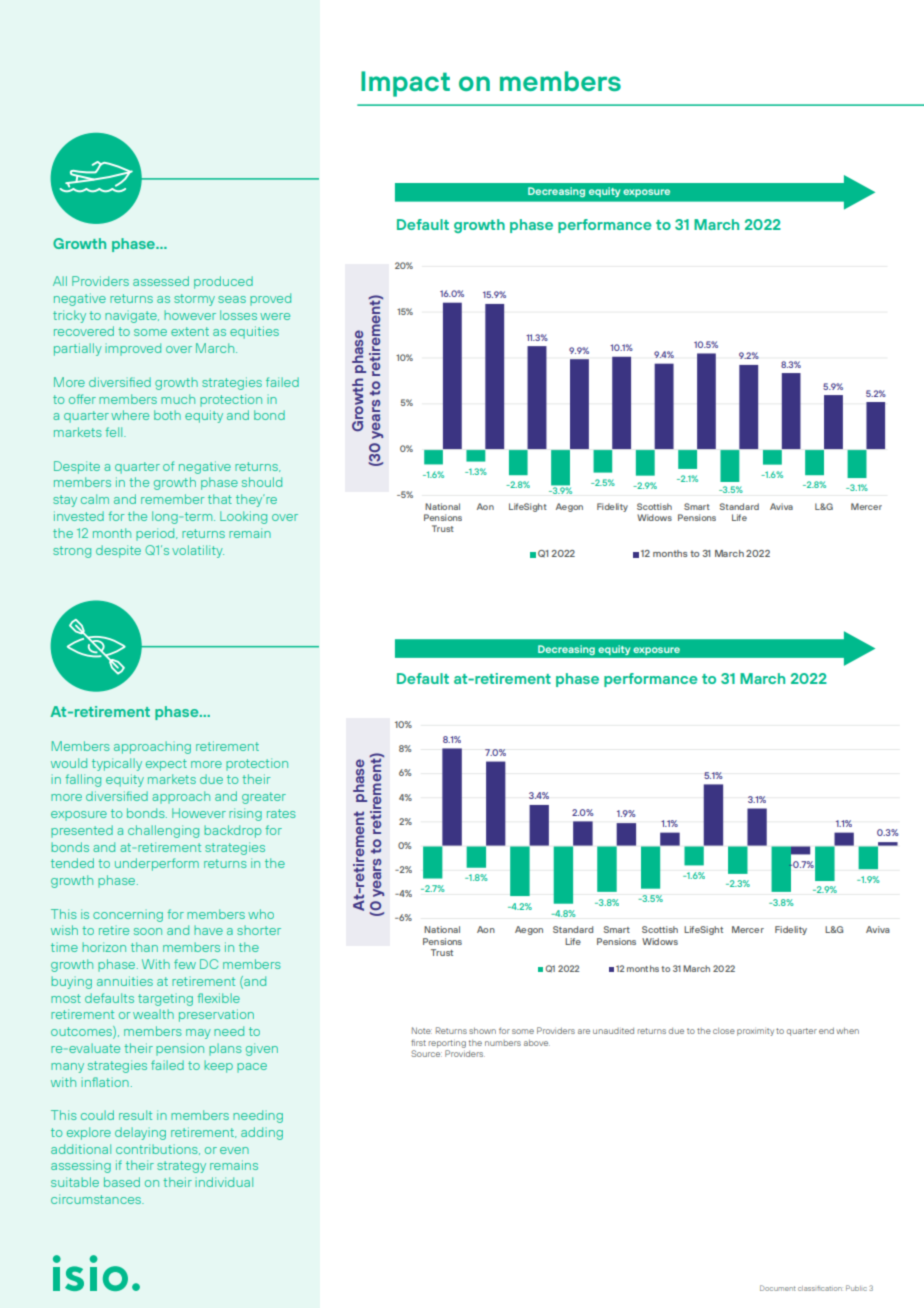 The image size is (924, 1308). What do you see at coordinates (275, 316) in the screenshot?
I see `were` at bounding box center [275, 316].
